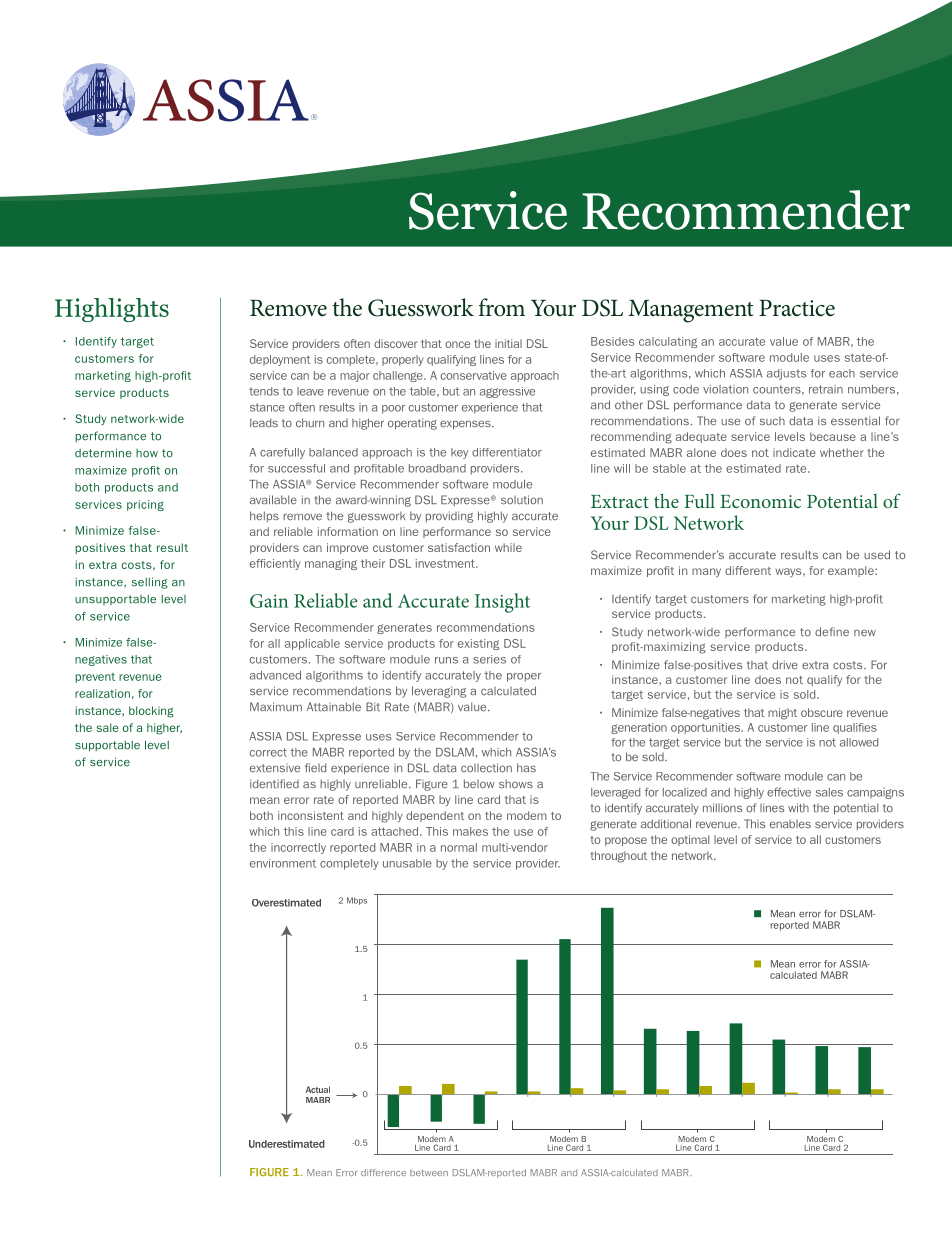 This screenshot has height=1233, width=952. Describe the element at coordinates (486, 768) in the screenshot. I see `collection` at that location.
